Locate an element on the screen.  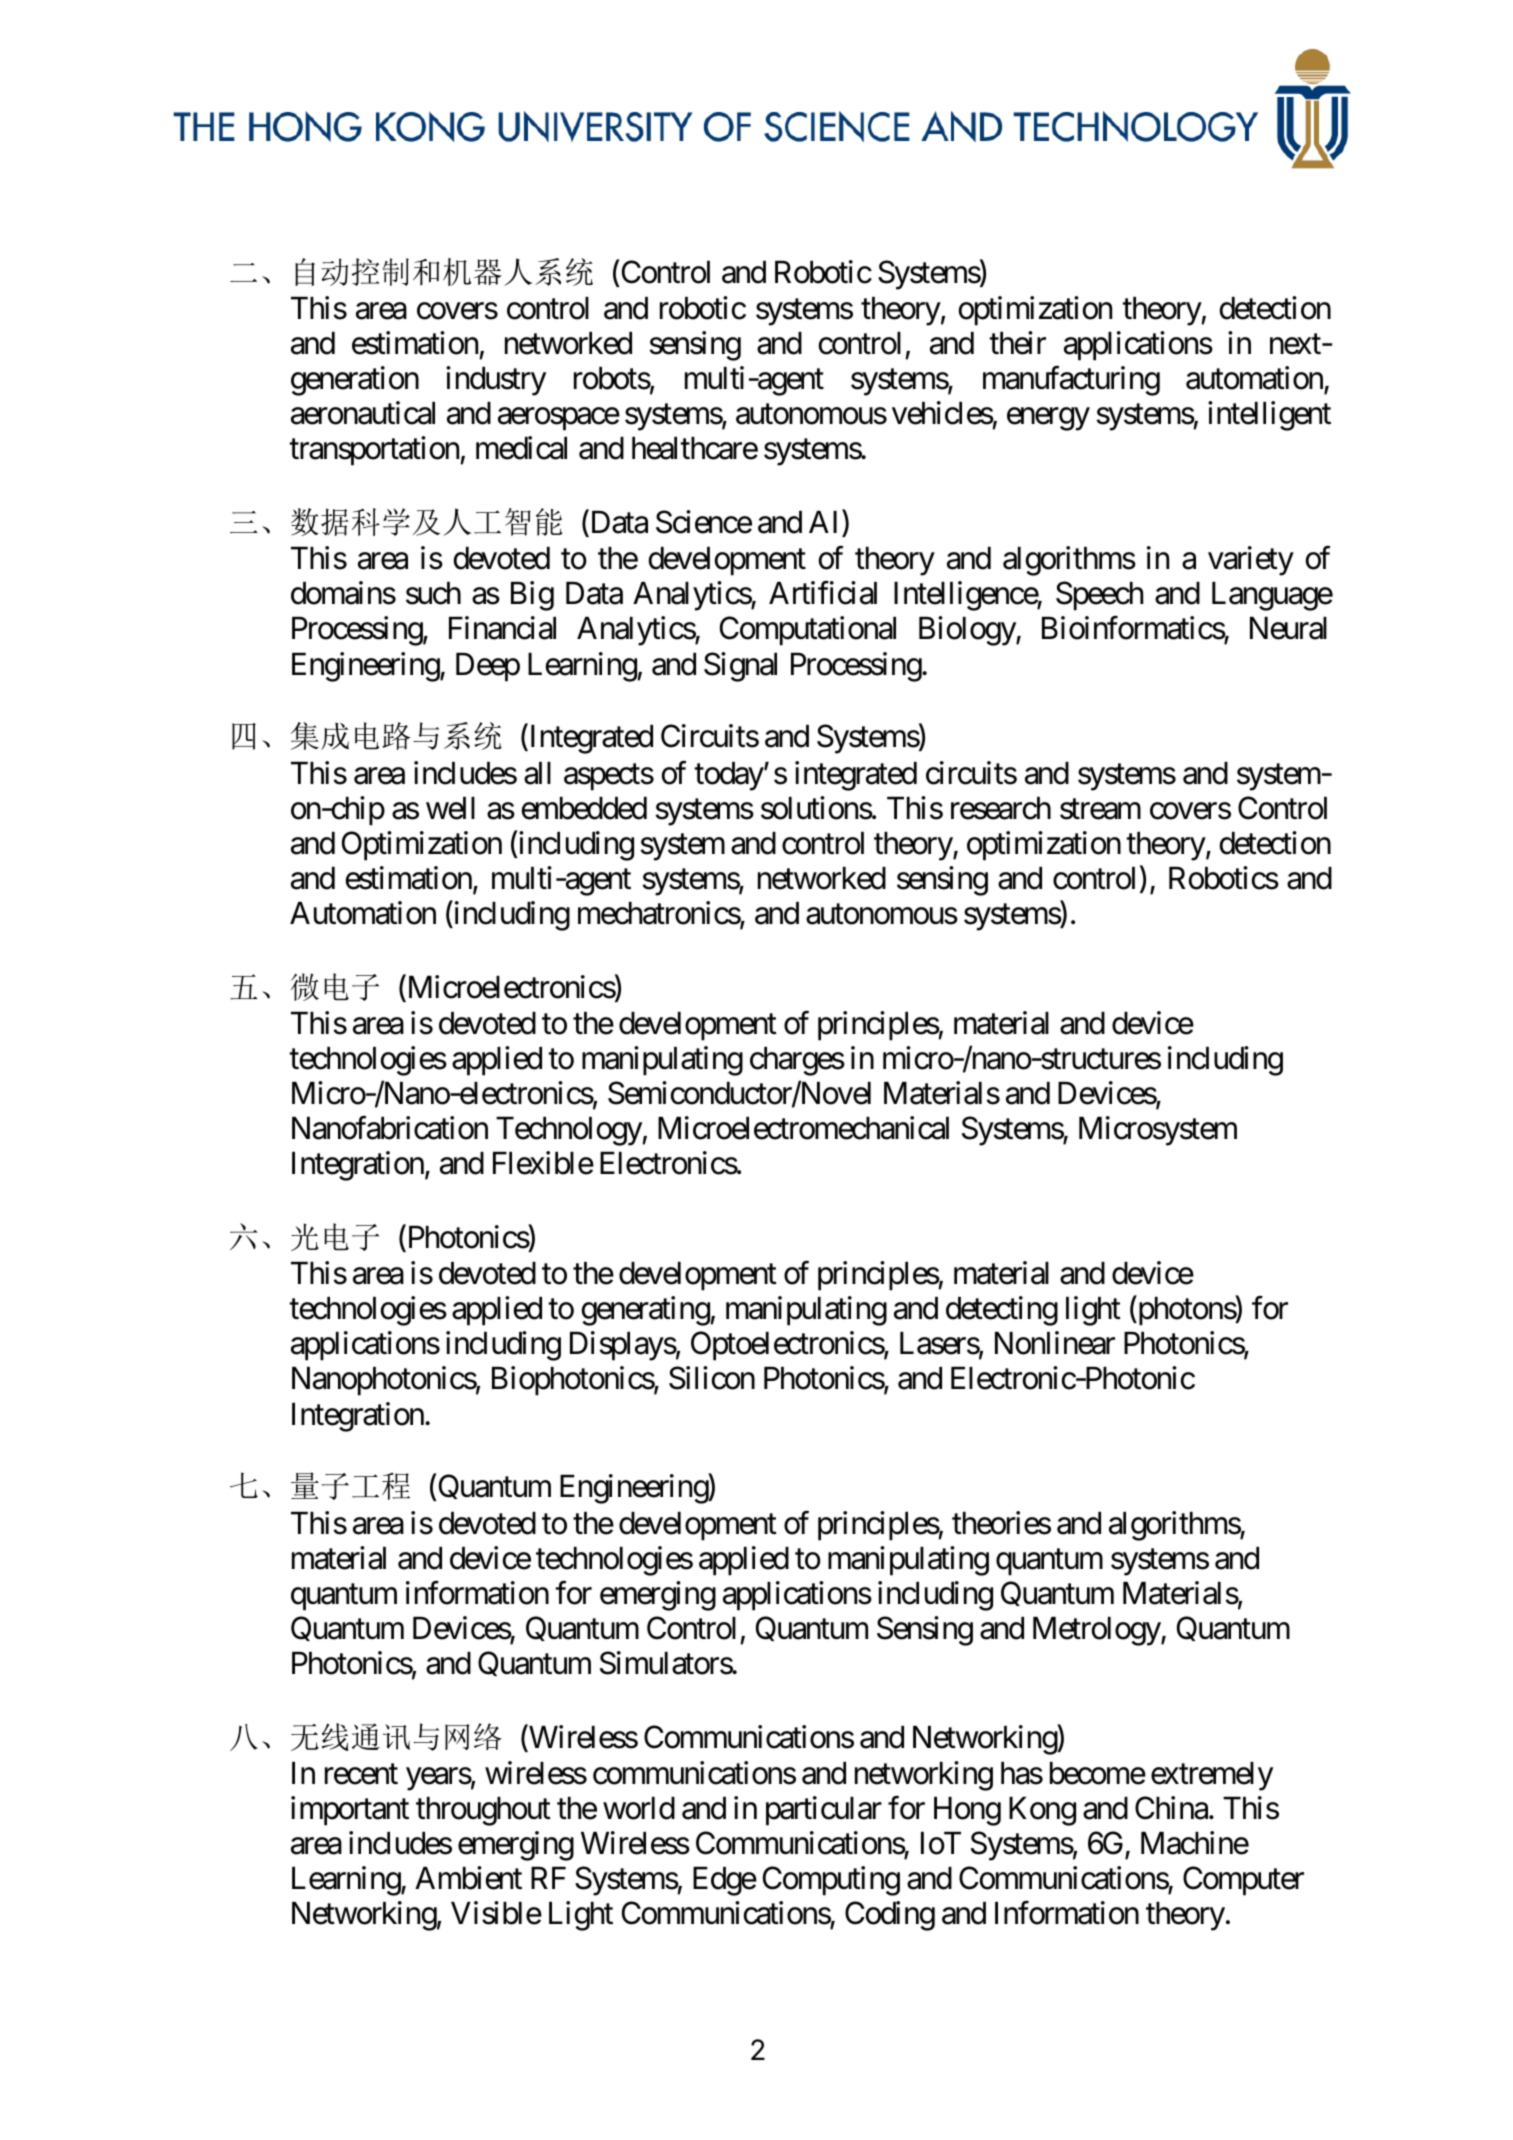
intelligent is located at coordinates (1269, 416).
